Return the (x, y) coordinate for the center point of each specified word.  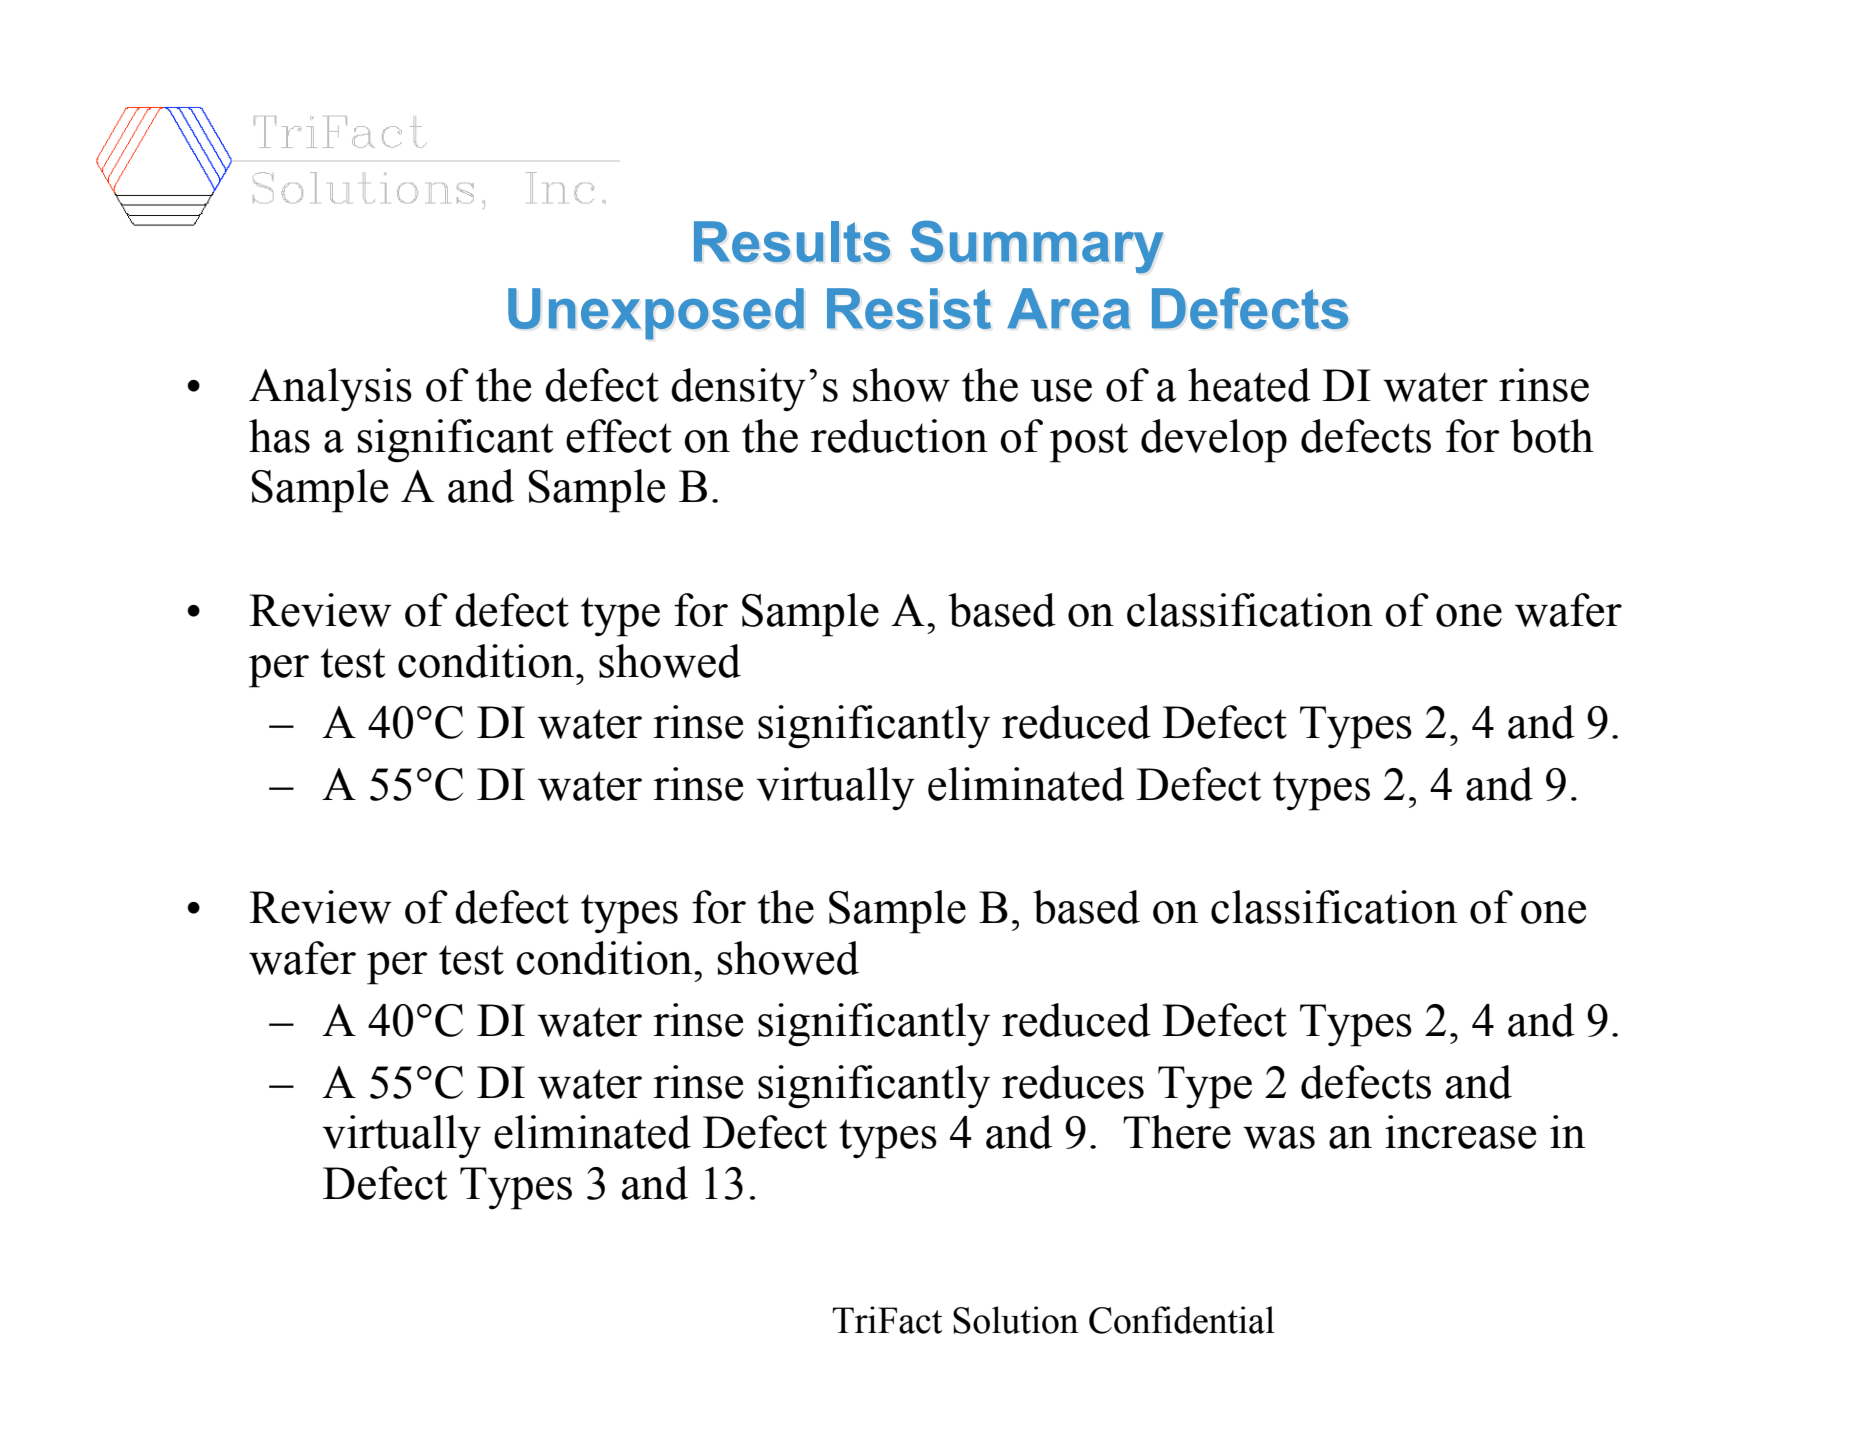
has (279, 436)
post (1089, 443)
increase (1460, 1132)
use (1061, 390)
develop (1214, 441)
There (1177, 1132)
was (1279, 1137)
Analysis (330, 390)
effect (619, 436)
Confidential (1182, 1320)
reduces (1073, 1082)
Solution (1016, 1320)
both (1552, 436)
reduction (899, 436)
